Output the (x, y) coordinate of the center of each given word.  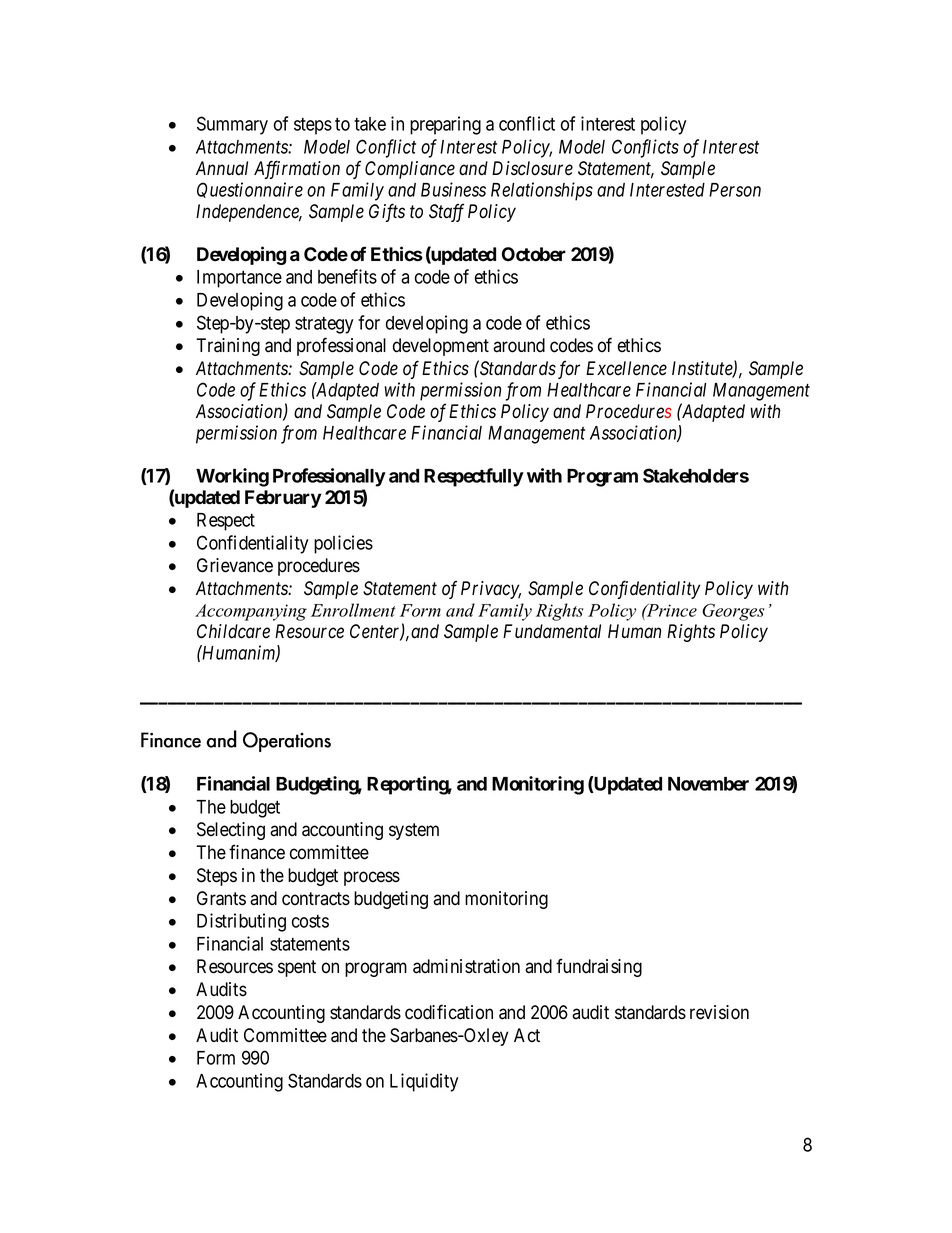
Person (735, 190)
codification (449, 1012)
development (441, 347)
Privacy (491, 590)
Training (228, 347)
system (414, 831)
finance (257, 852)
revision (719, 1012)
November (708, 784)
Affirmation (297, 169)
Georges (733, 612)
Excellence (626, 368)
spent (297, 968)
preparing (445, 125)
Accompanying (251, 612)
